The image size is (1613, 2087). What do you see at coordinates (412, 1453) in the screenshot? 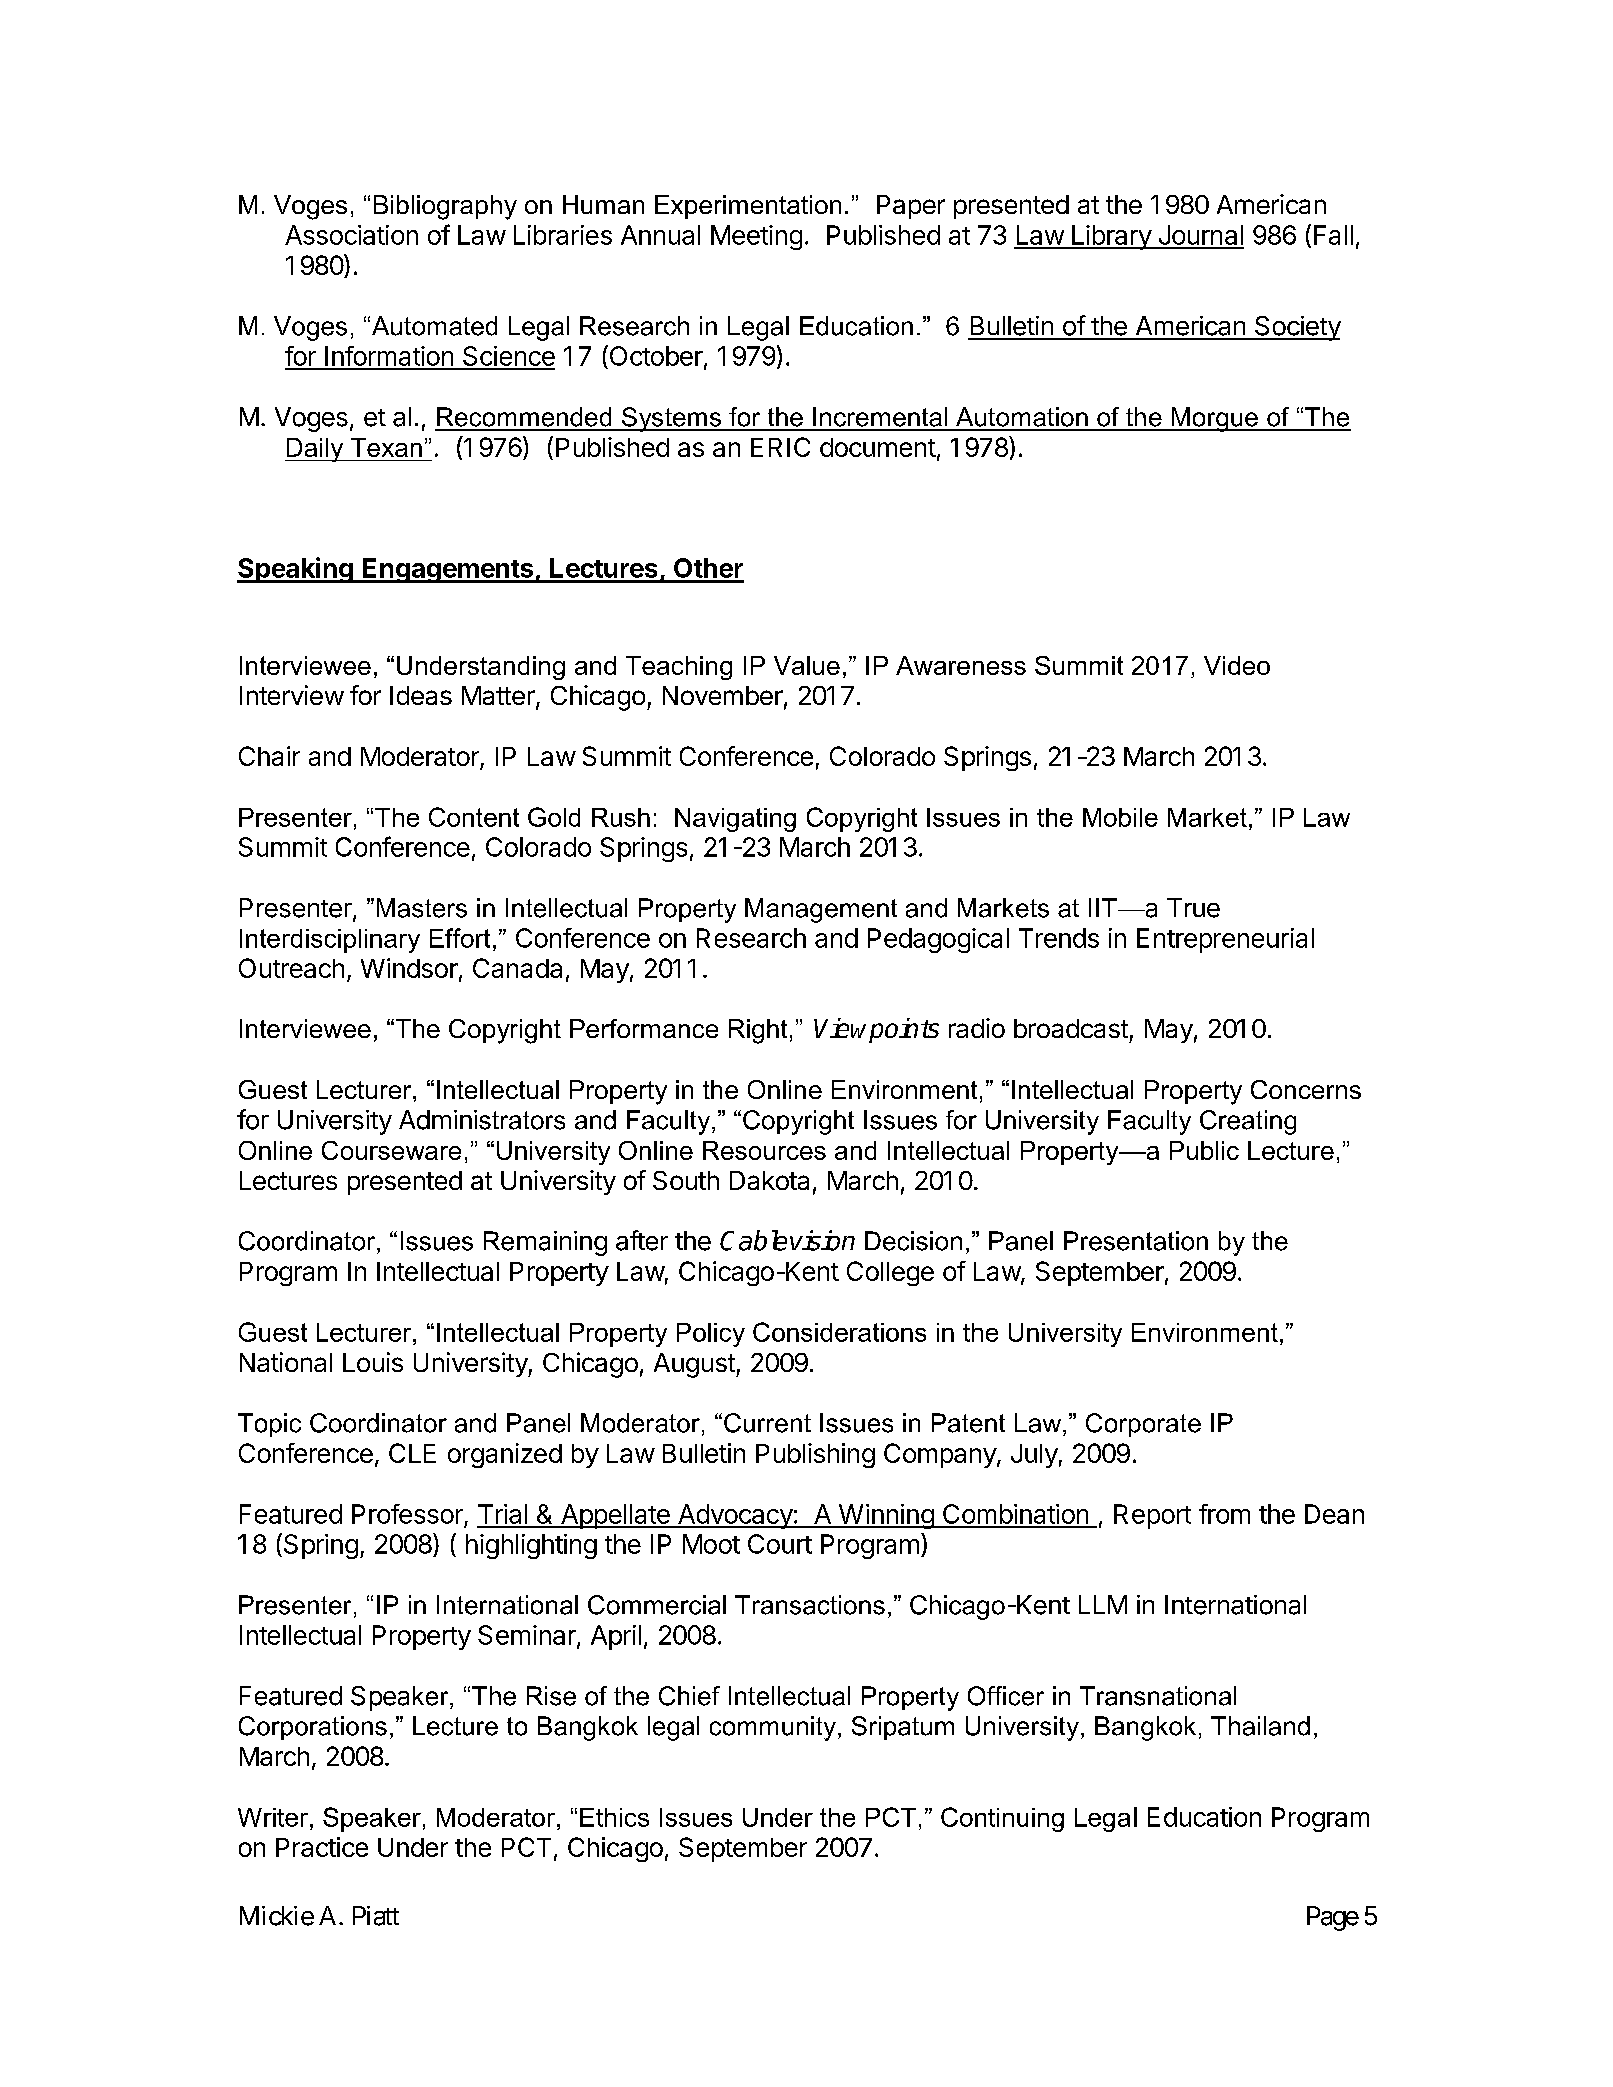
I see `CLE` at bounding box center [412, 1453].
